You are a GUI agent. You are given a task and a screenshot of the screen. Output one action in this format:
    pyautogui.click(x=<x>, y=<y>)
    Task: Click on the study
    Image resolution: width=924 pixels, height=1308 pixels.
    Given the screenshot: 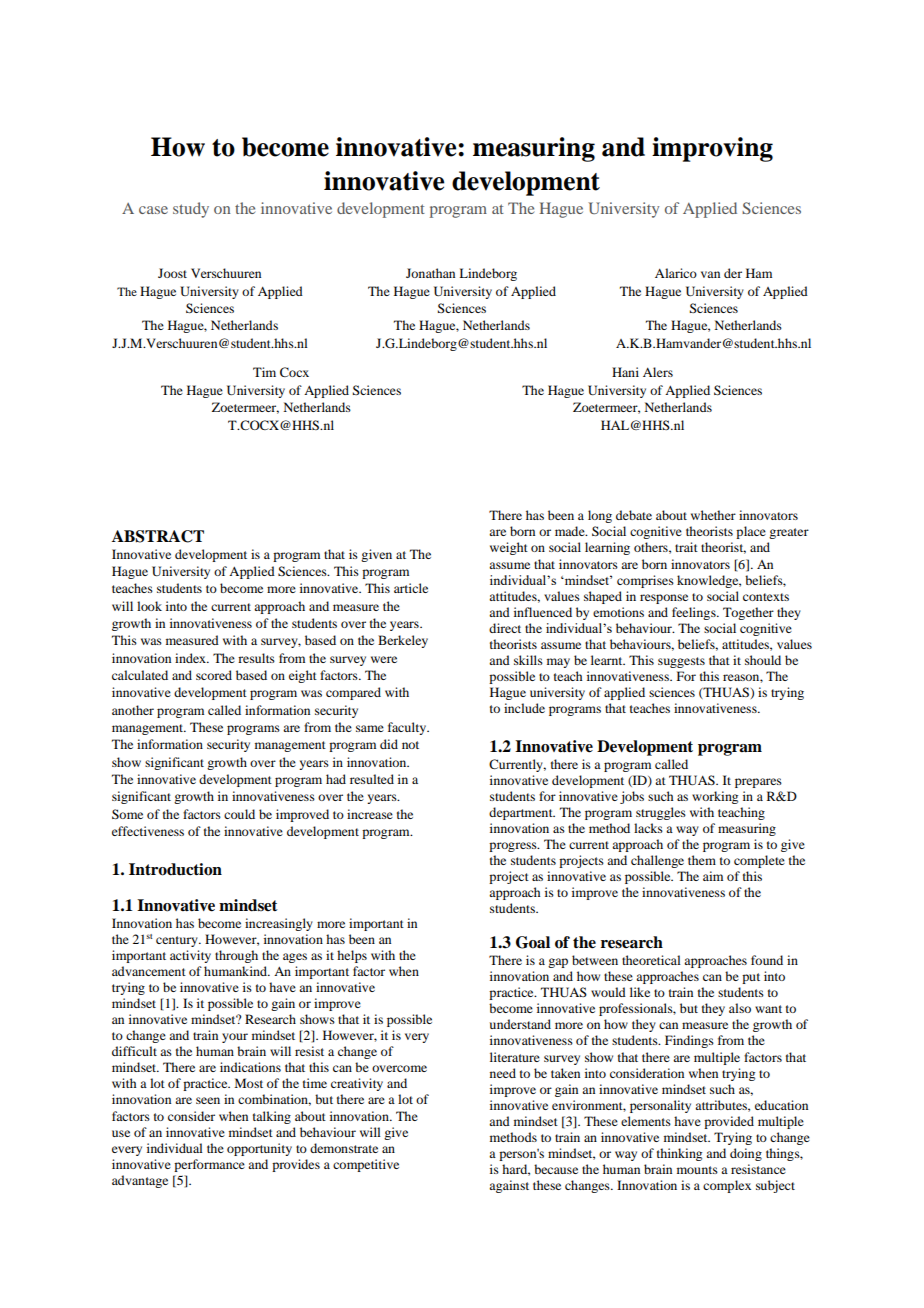 What is the action you would take?
    pyautogui.click(x=191, y=210)
